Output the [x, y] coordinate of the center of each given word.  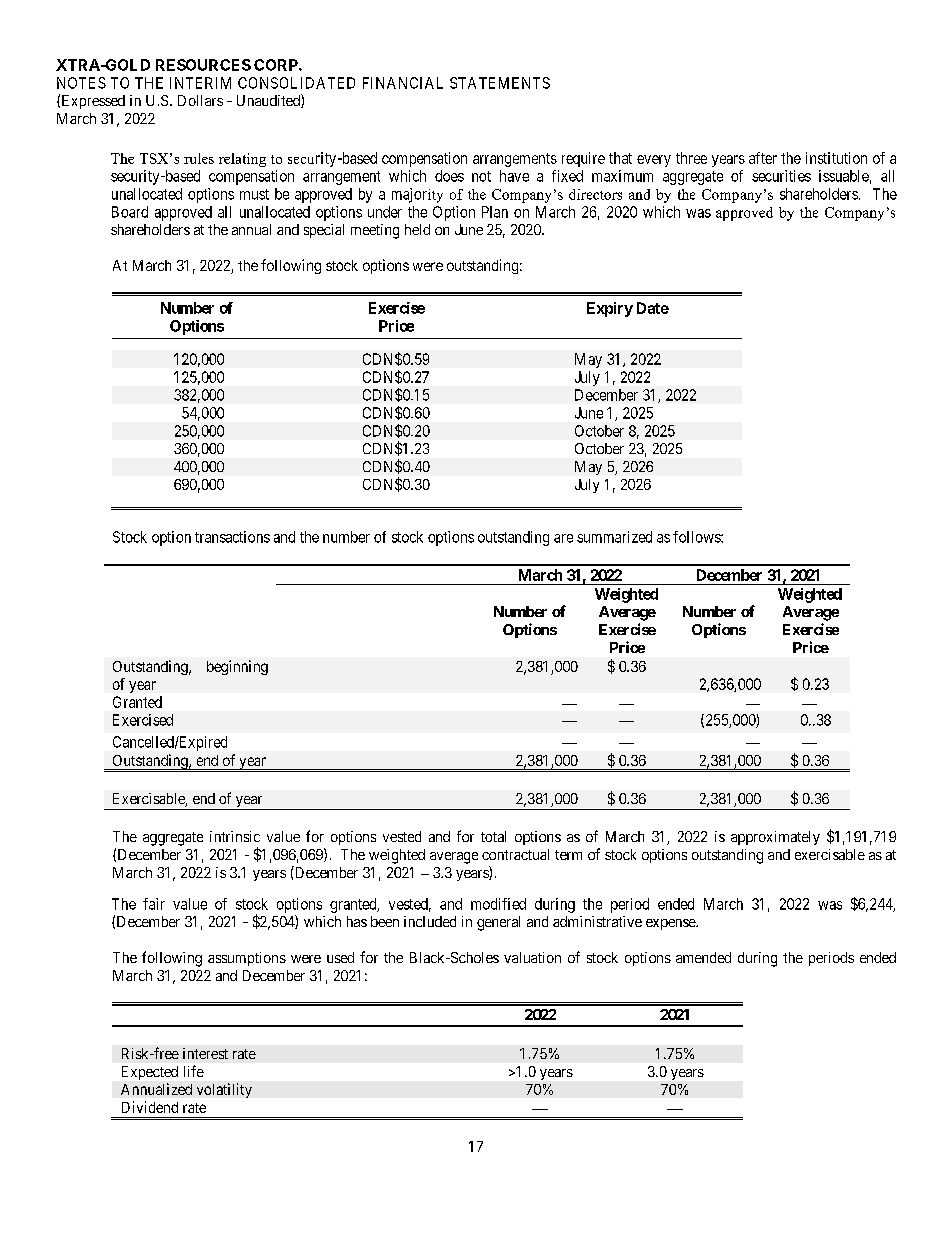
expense [671, 924]
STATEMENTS [500, 83]
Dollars [200, 100]
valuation [532, 957]
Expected [150, 1073]
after [763, 158]
